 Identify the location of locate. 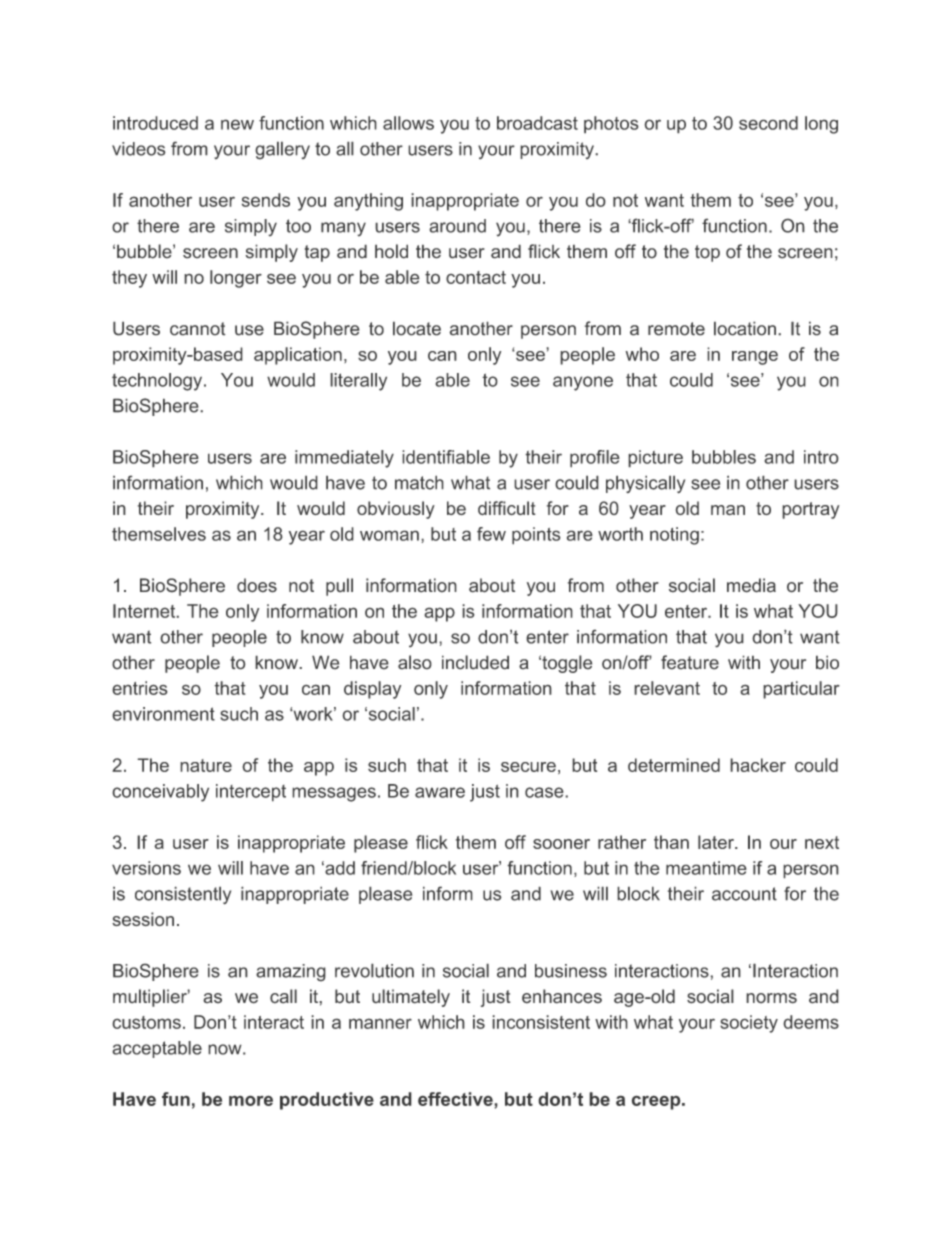
(417, 328).
